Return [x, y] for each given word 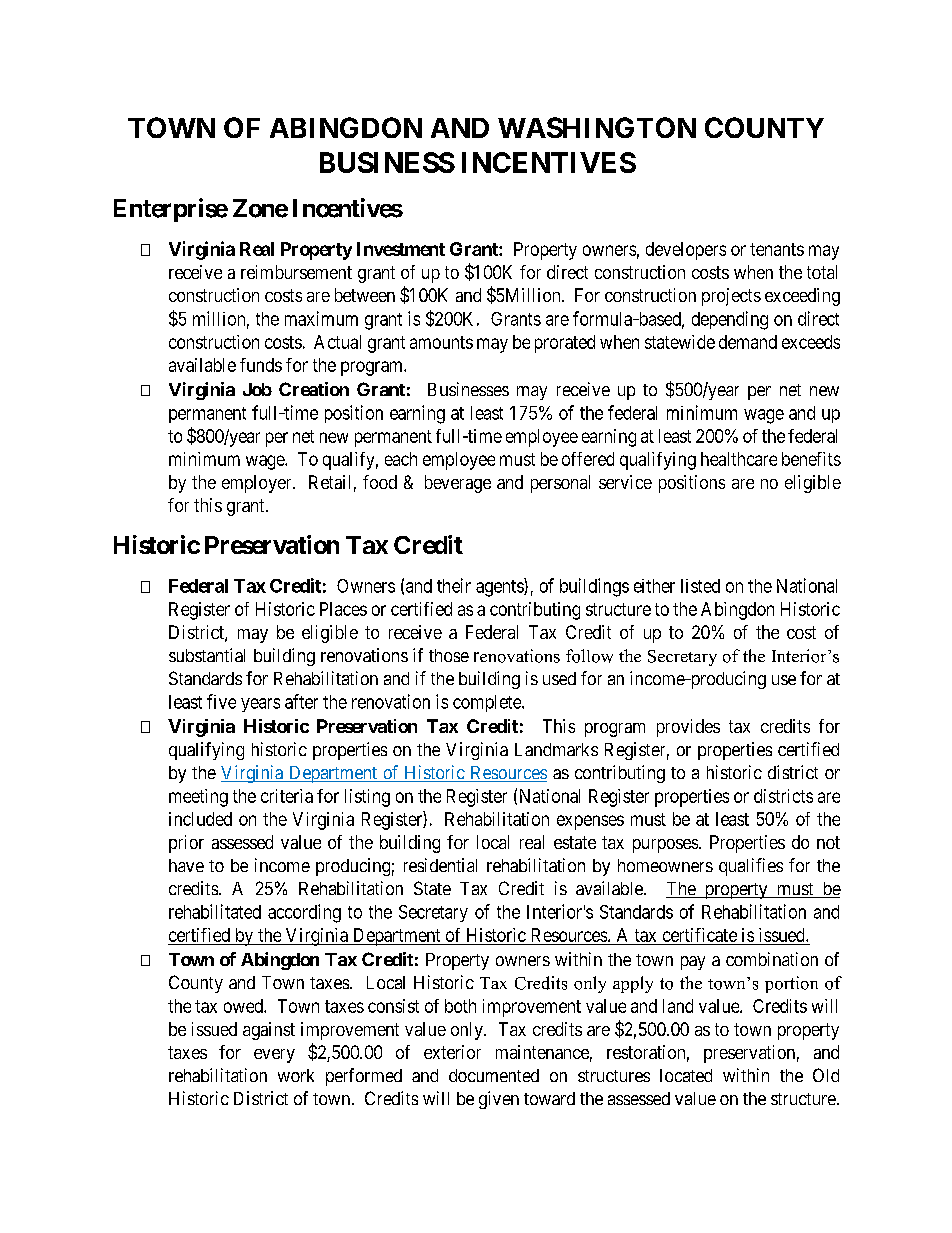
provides [688, 728]
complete [488, 703]
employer [258, 484]
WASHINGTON [597, 127]
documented [494, 1075]
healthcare [739, 459]
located [686, 1075]
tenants [777, 249]
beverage [458, 484]
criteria [287, 796]
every [274, 1056]
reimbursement [296, 272]
